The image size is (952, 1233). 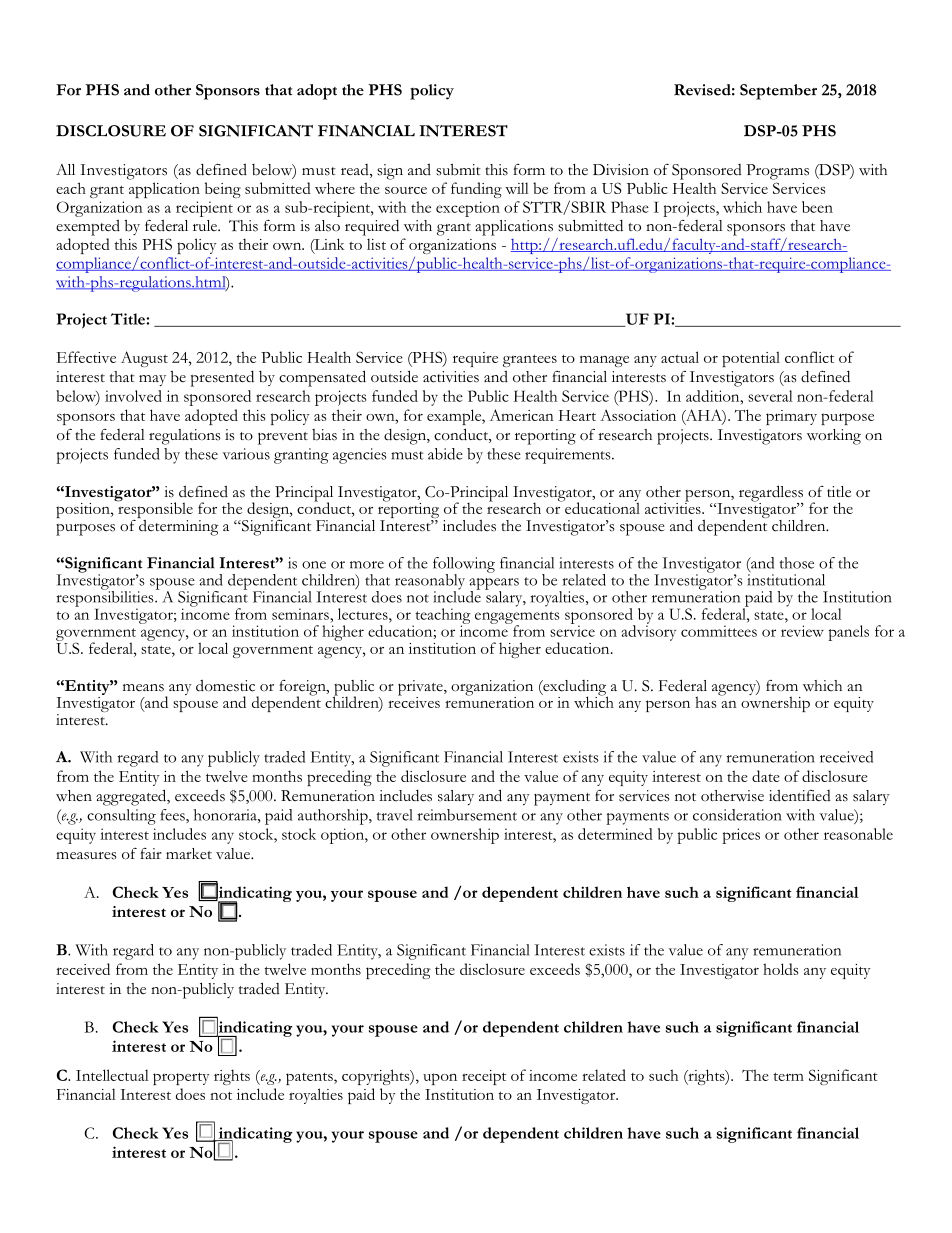 I want to click on involved, so click(x=133, y=396).
